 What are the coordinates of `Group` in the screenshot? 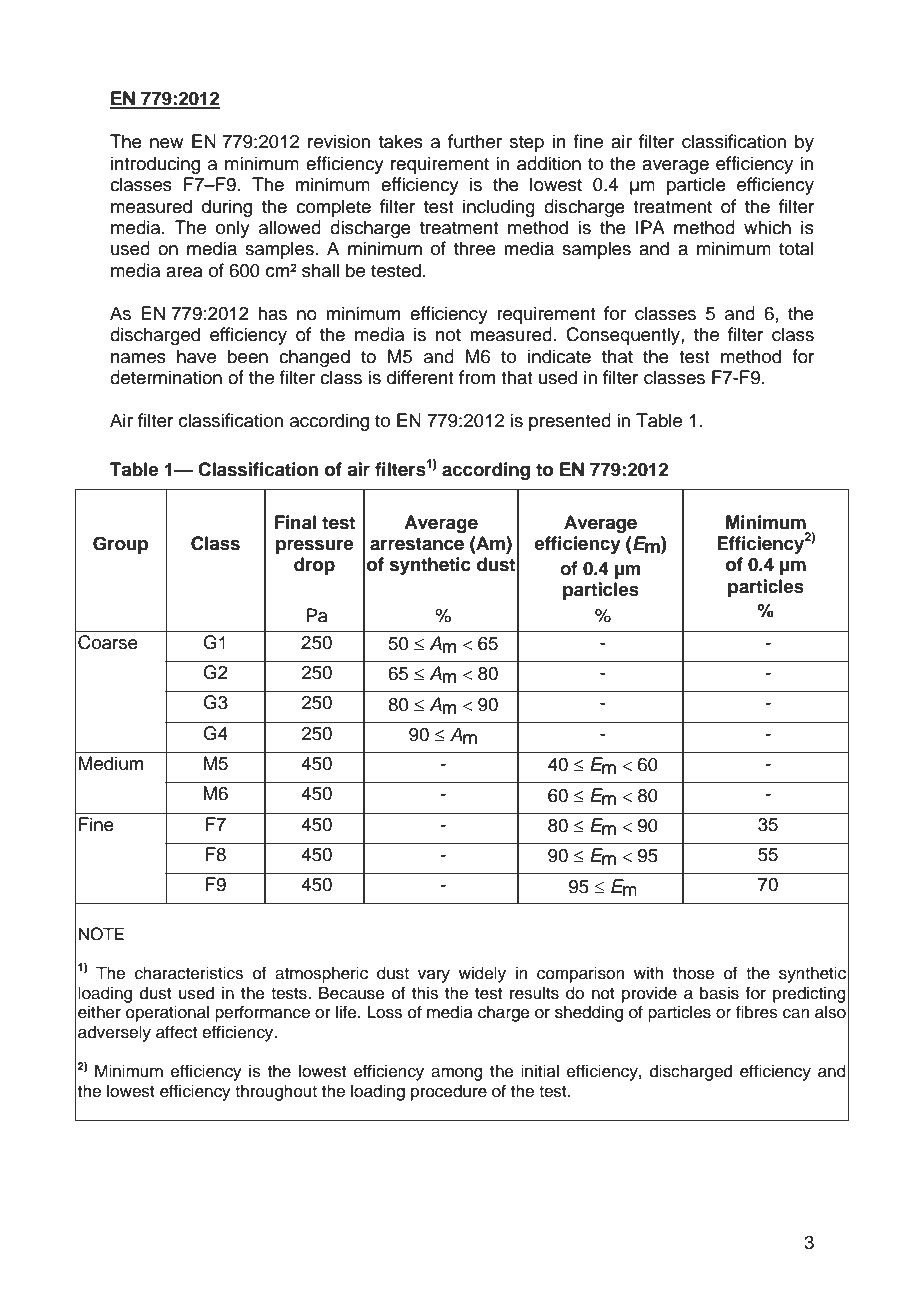 It's located at (121, 545).
